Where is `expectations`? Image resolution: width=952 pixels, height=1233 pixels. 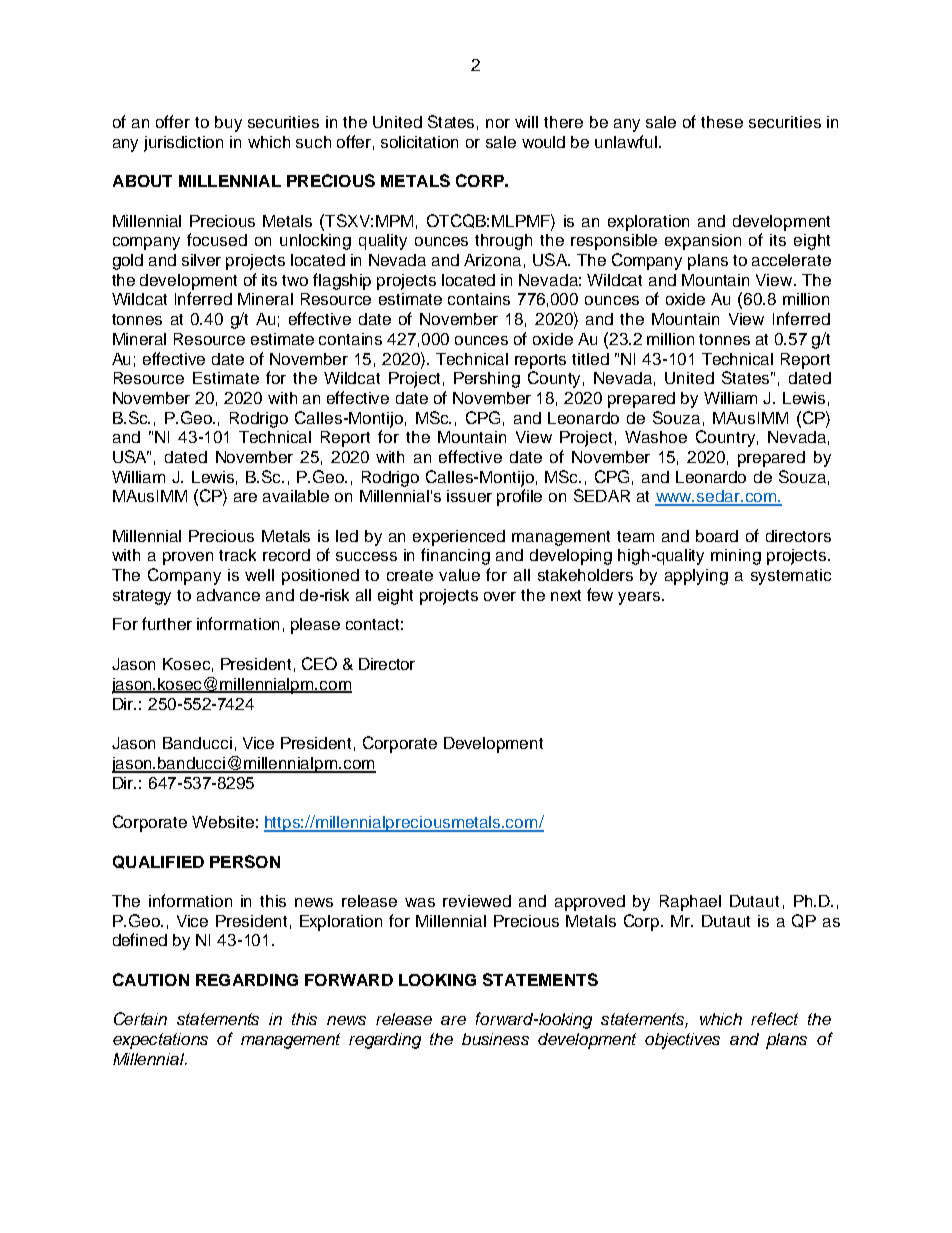
expectations is located at coordinates (160, 1041).
